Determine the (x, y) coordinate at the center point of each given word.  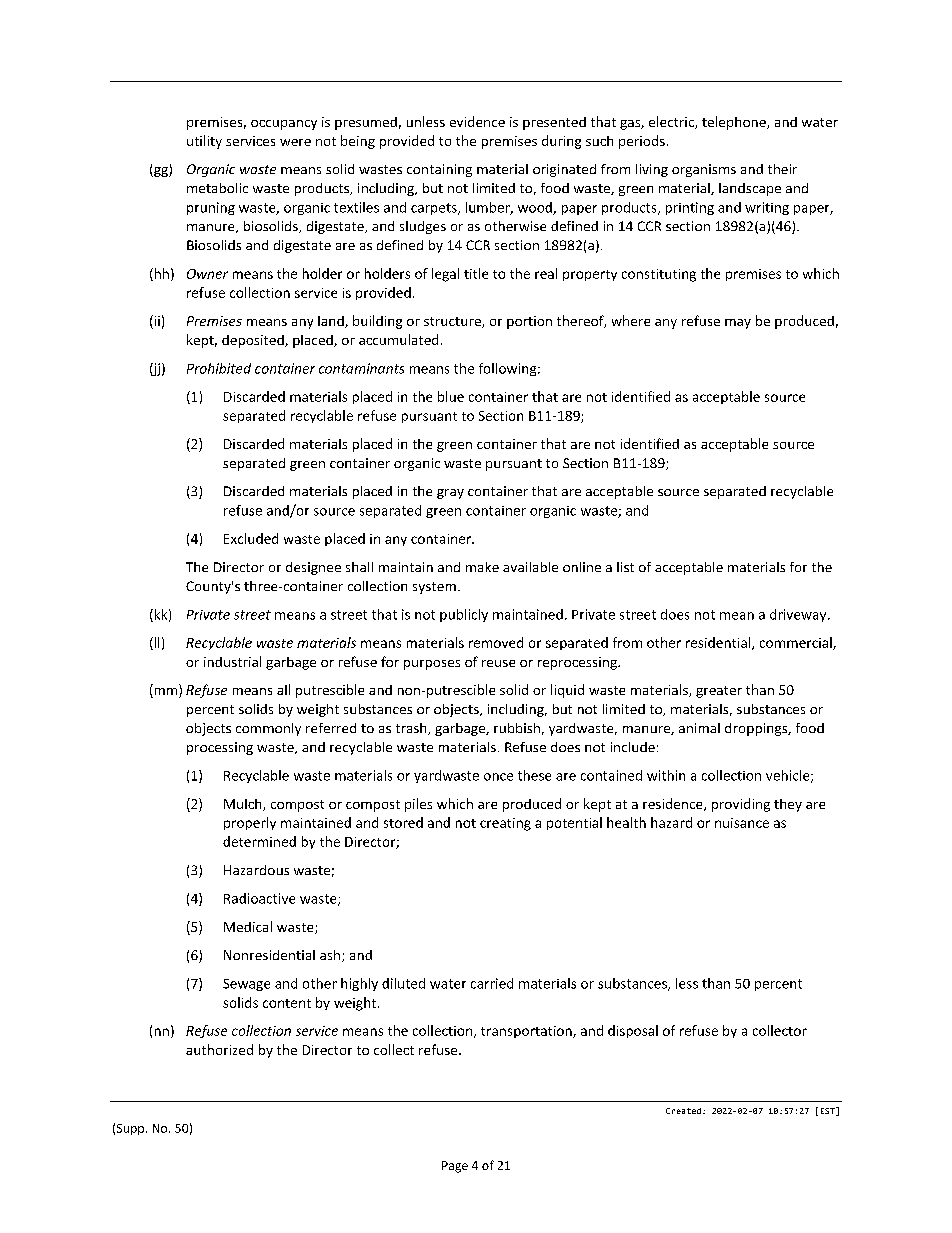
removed (496, 642)
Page (455, 1167)
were (295, 142)
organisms (704, 170)
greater (719, 692)
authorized (219, 1049)
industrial (232, 661)
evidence (477, 121)
